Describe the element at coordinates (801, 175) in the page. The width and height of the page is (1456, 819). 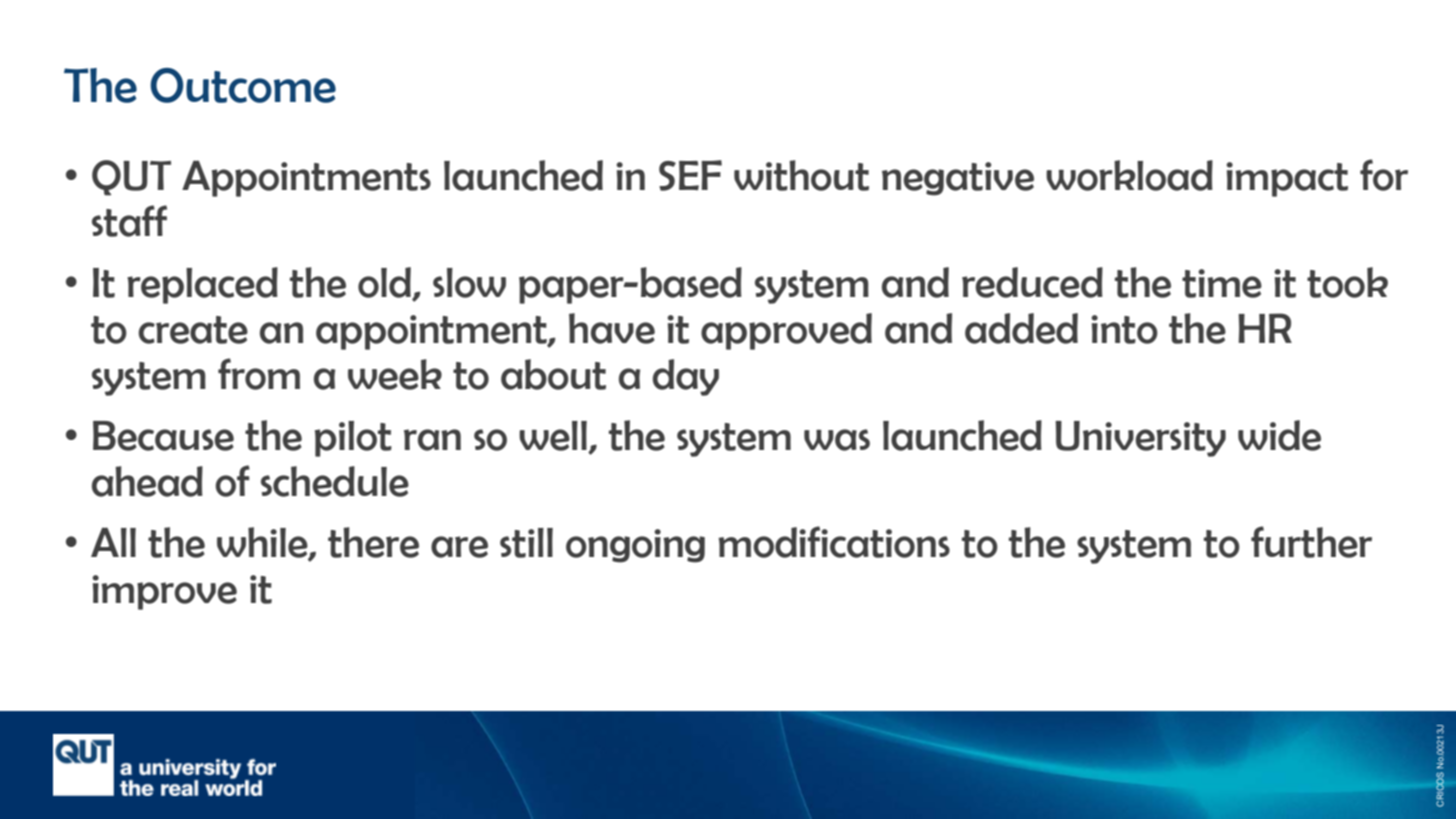
I see `without` at that location.
